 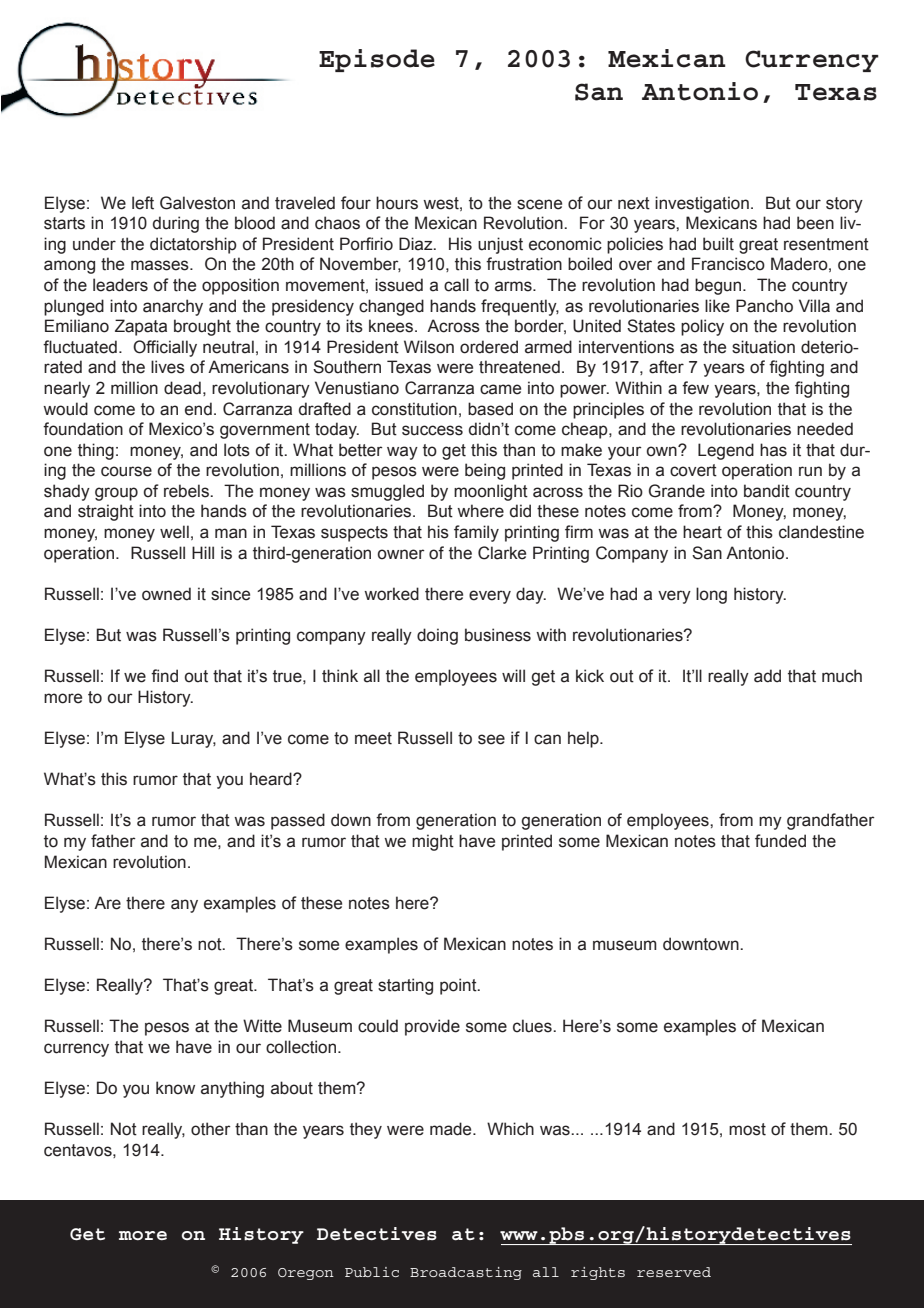 What do you see at coordinates (767, 676) in the page?
I see `add` at bounding box center [767, 676].
